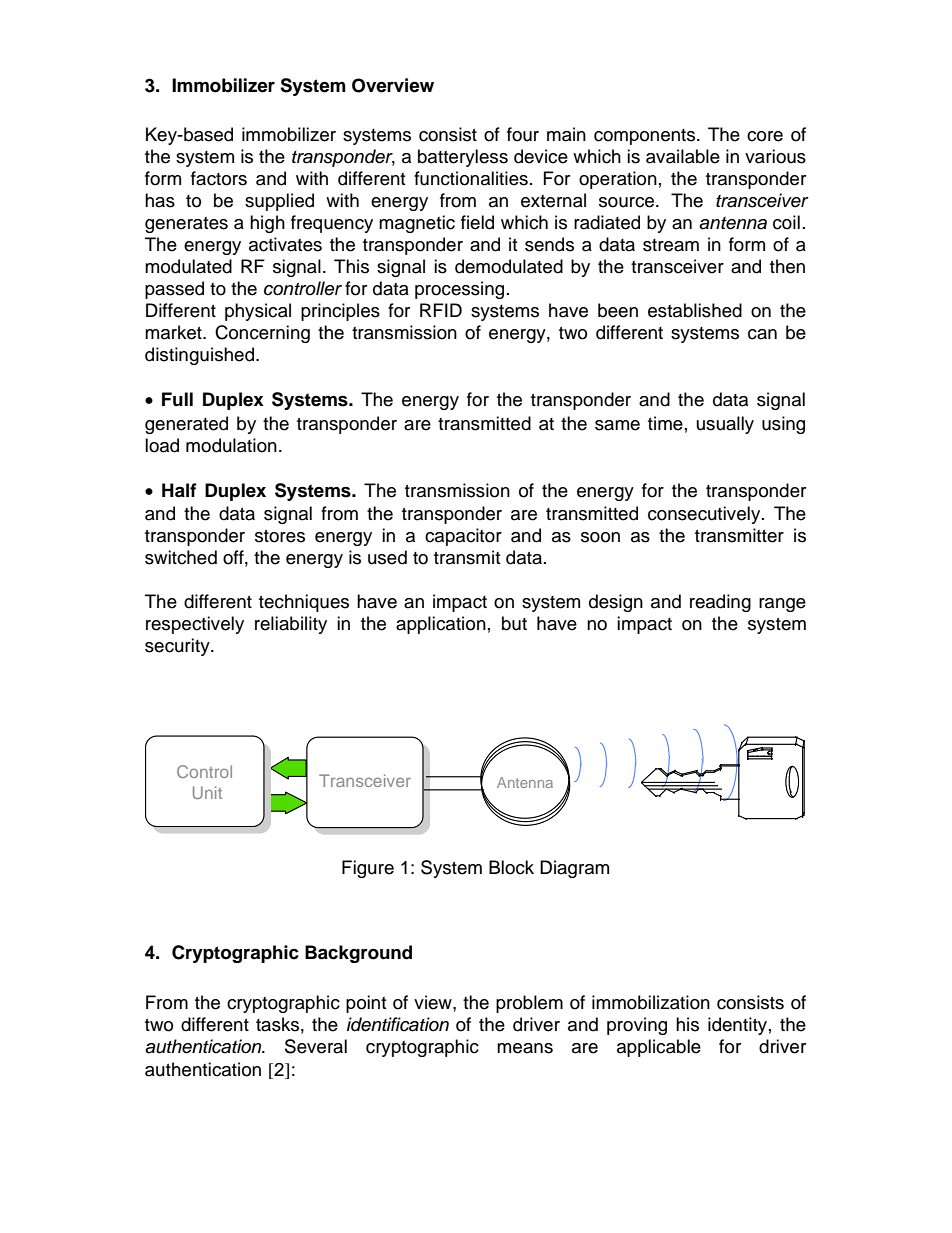 The width and height of the image is (952, 1233). What do you see at coordinates (471, 178) in the image?
I see `functionalities` at bounding box center [471, 178].
